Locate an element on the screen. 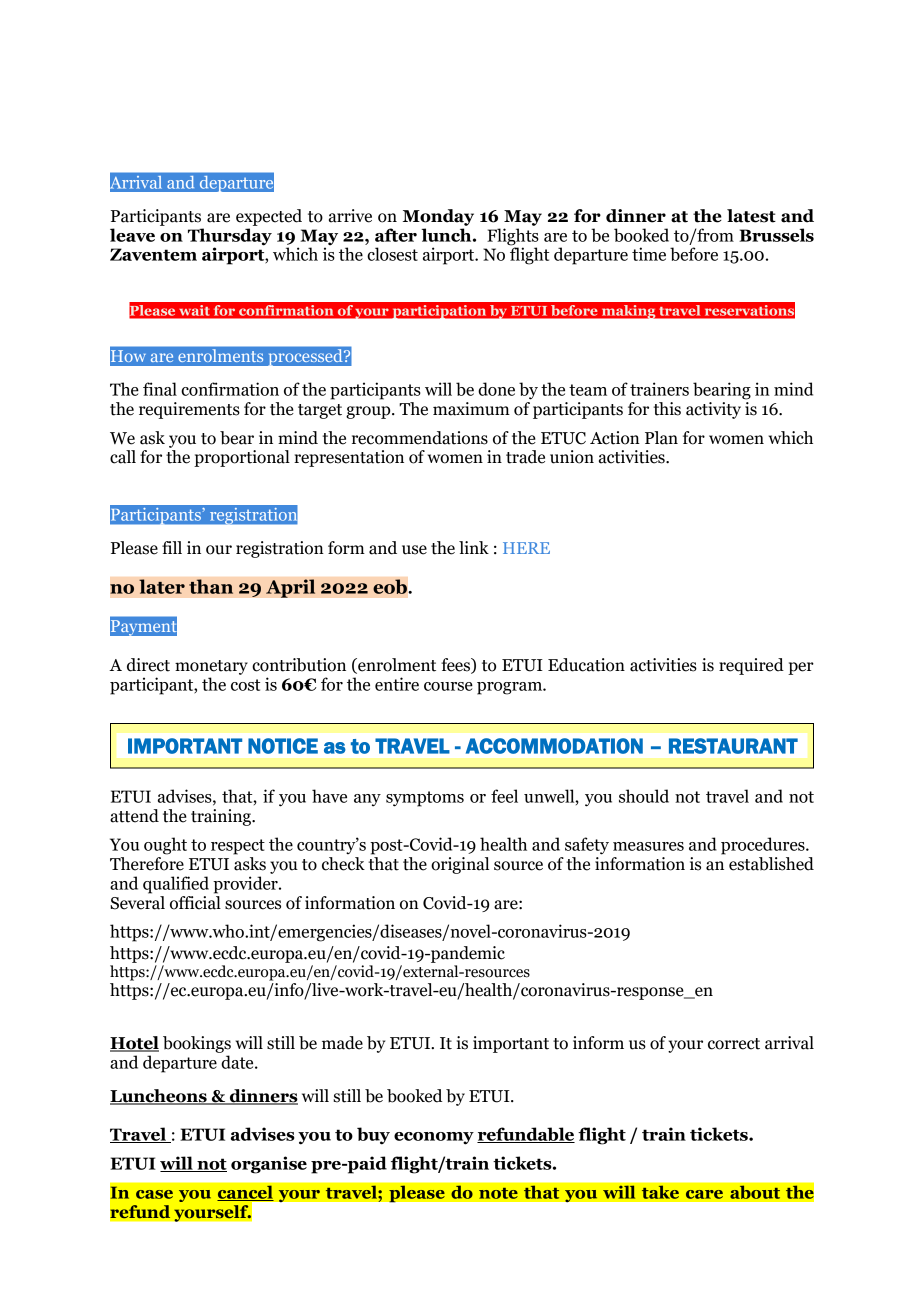 The image size is (924, 1308). correct is located at coordinates (734, 1044).
